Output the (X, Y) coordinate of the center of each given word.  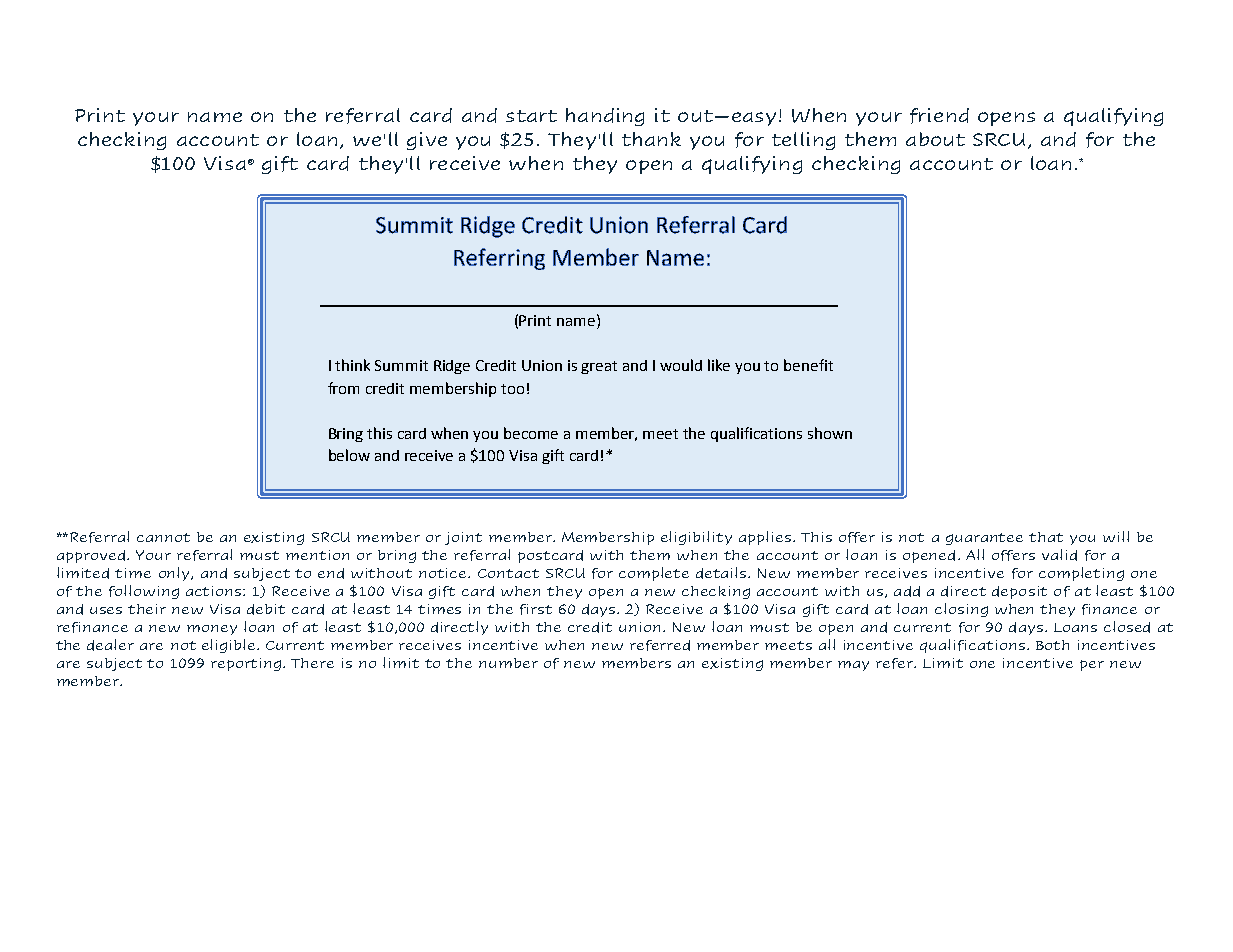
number (508, 663)
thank (651, 139)
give (427, 141)
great (599, 367)
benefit (808, 365)
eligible (230, 646)
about (935, 139)
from (343, 388)
